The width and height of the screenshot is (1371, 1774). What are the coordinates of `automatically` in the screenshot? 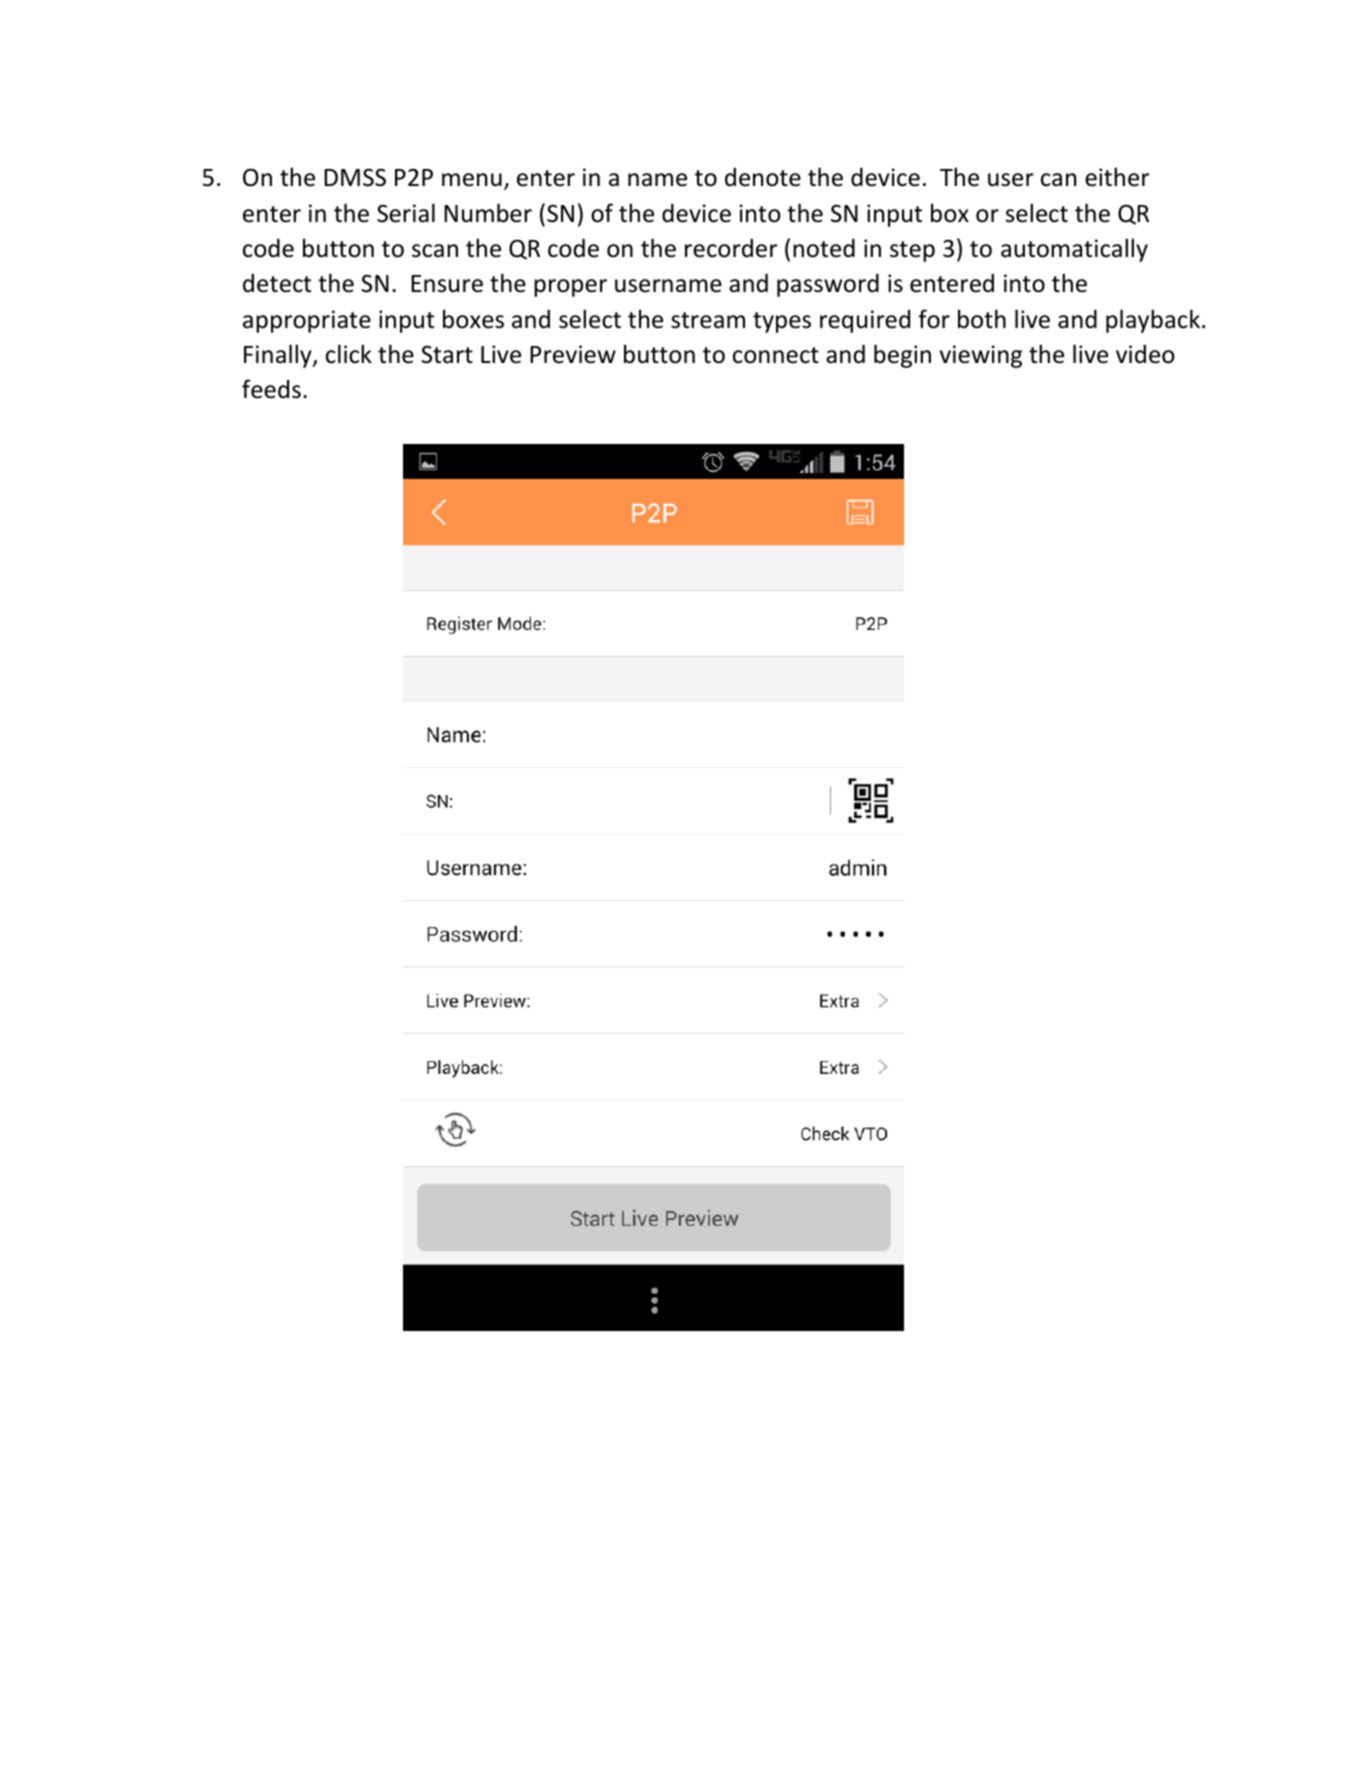 It's located at (1074, 250).
